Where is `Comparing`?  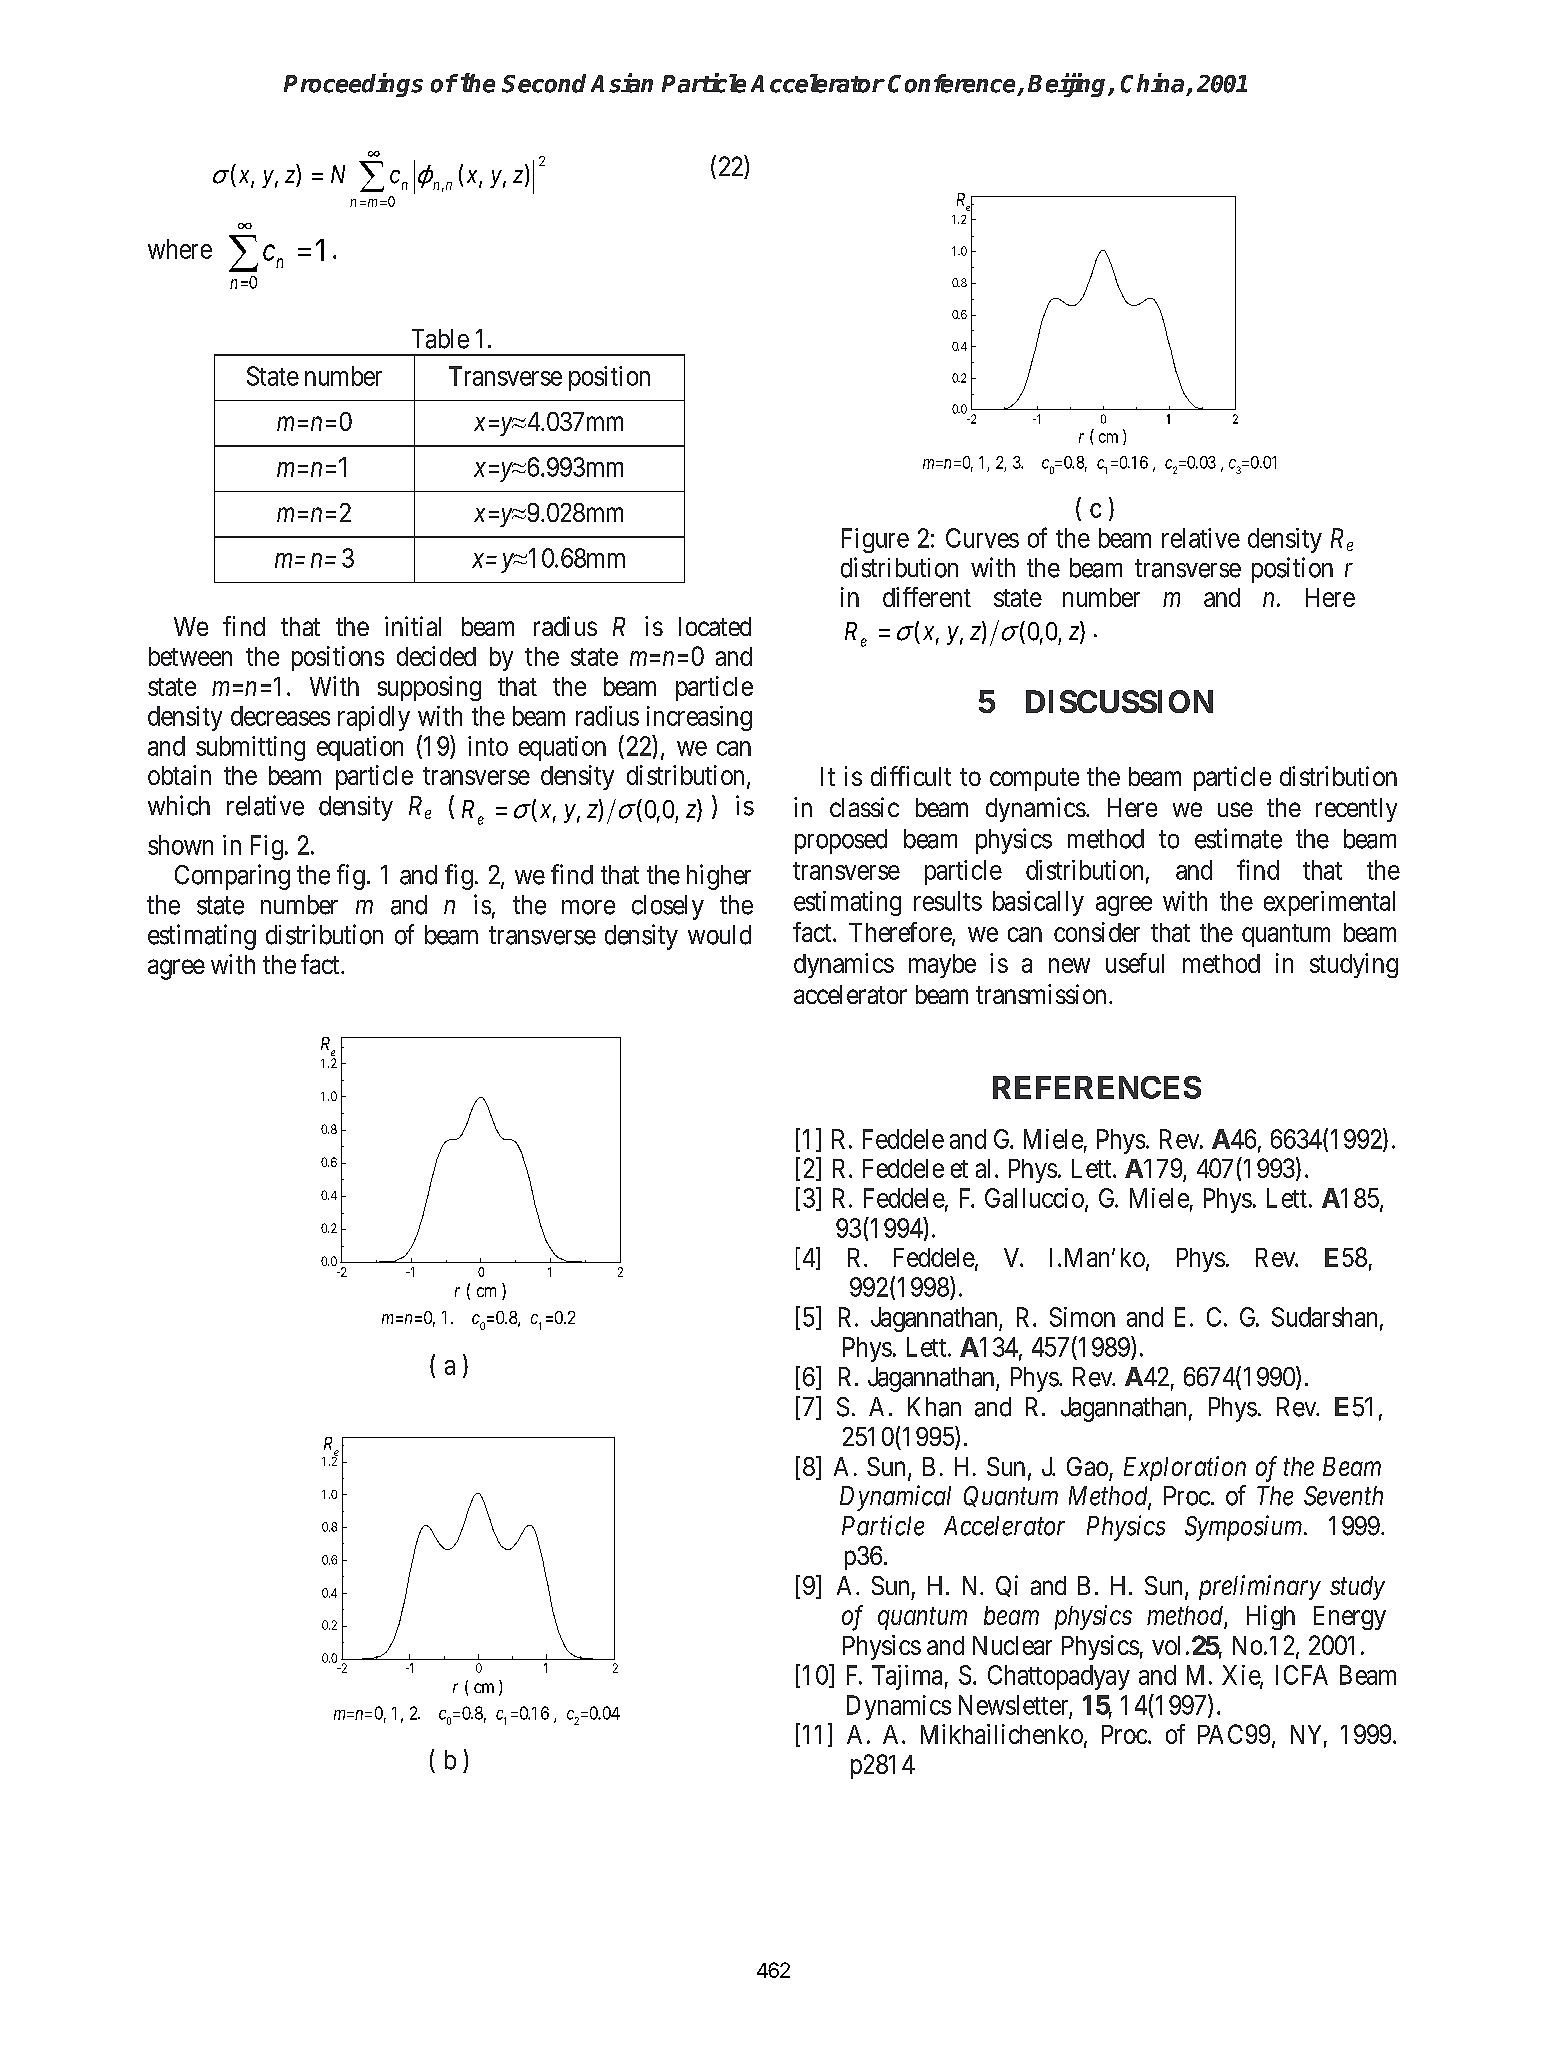 Comparing is located at coordinates (232, 877).
